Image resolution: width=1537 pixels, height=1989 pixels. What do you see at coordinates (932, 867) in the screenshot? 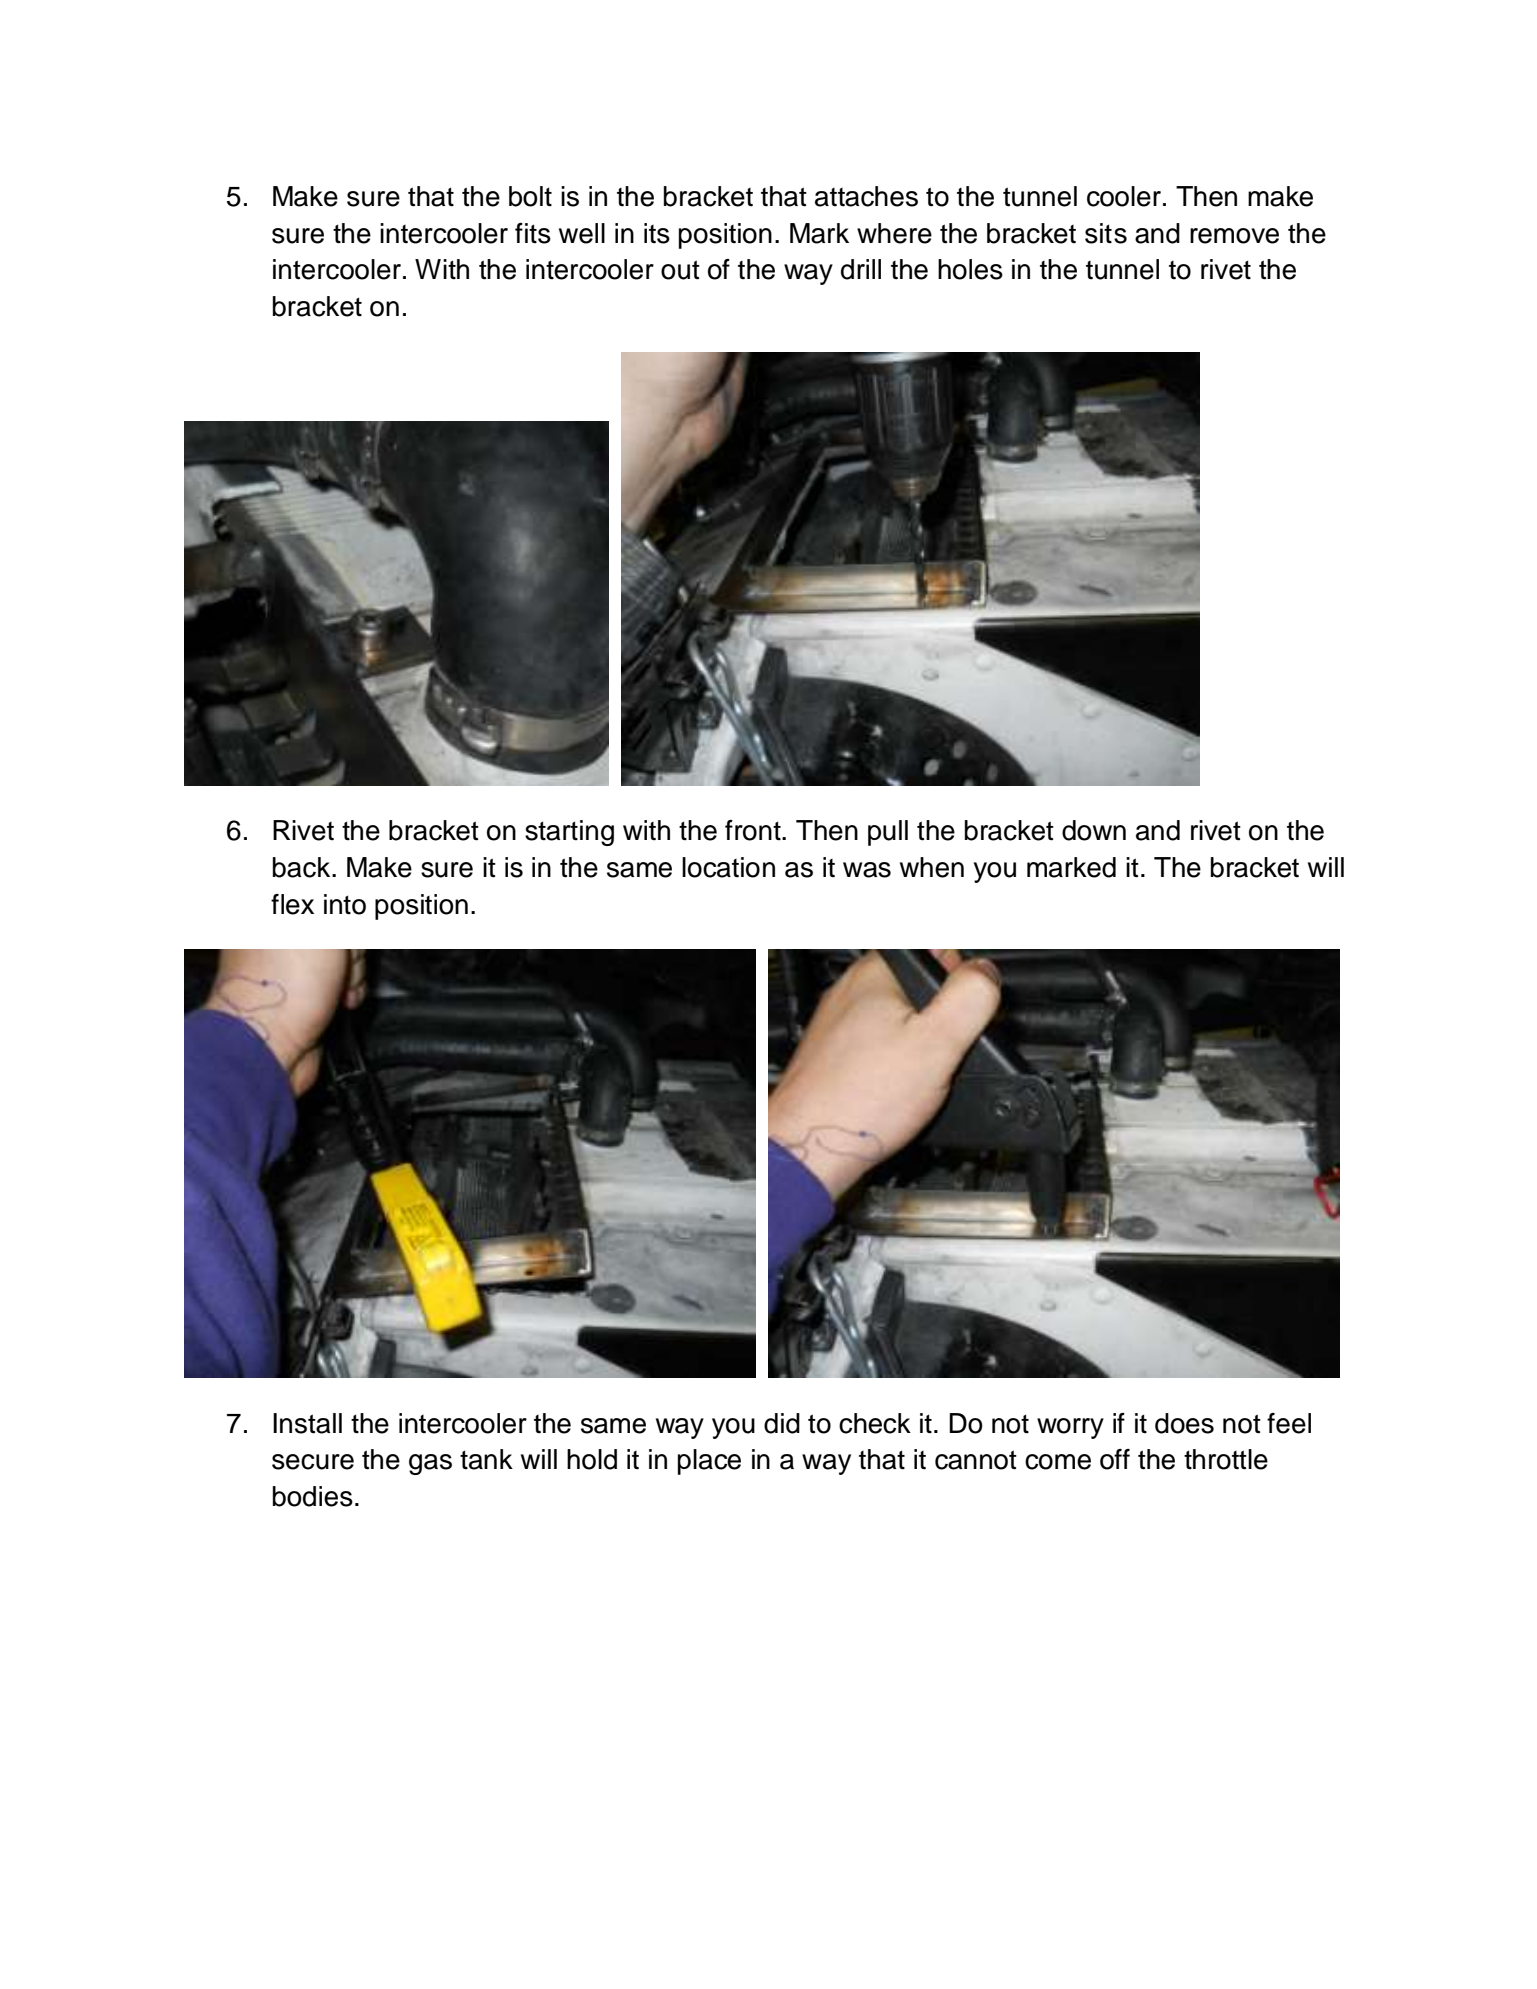
I see `when` at bounding box center [932, 867].
